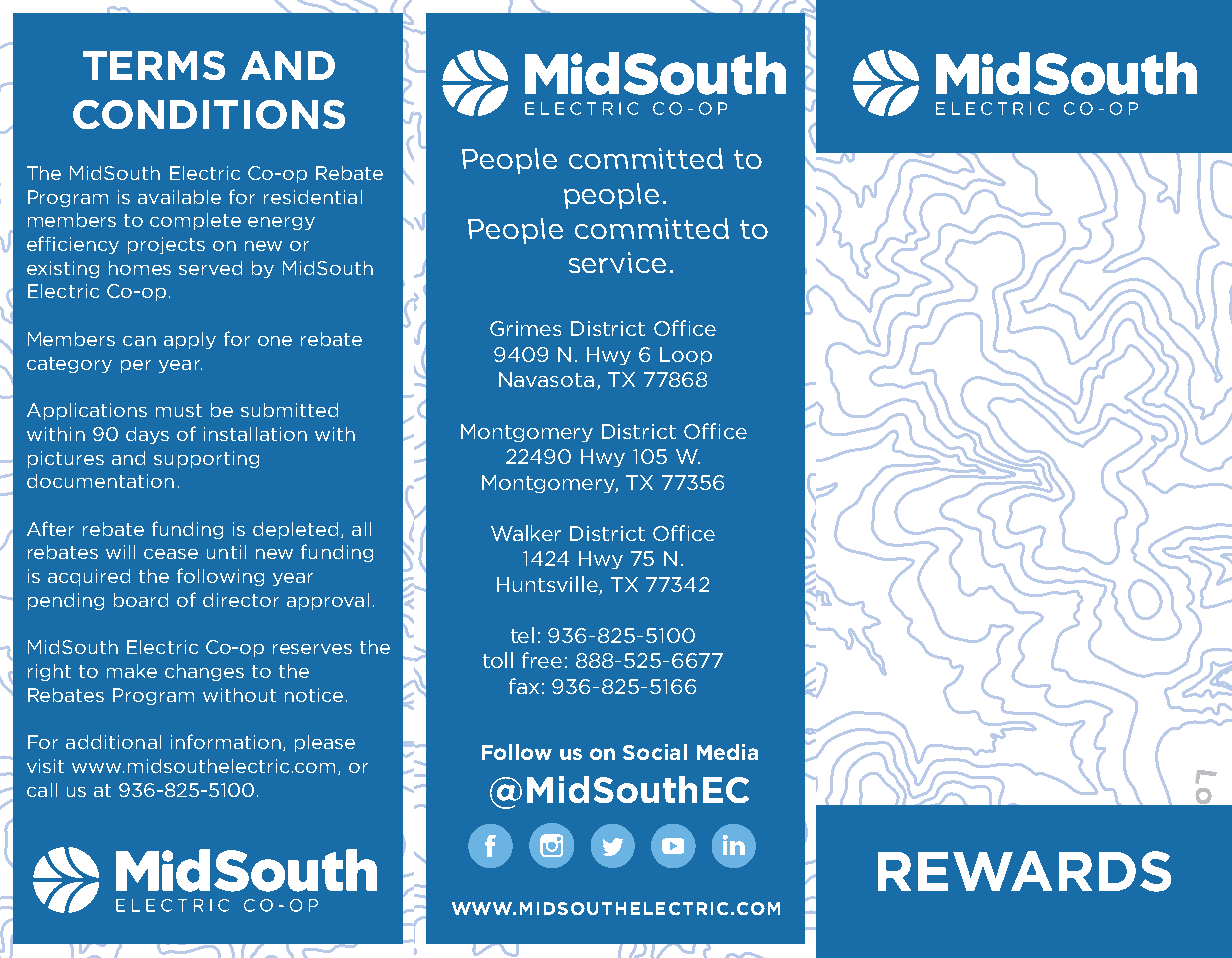 Image resolution: width=1232 pixels, height=958 pixels. I want to click on CONDITIONS, so click(209, 114).
